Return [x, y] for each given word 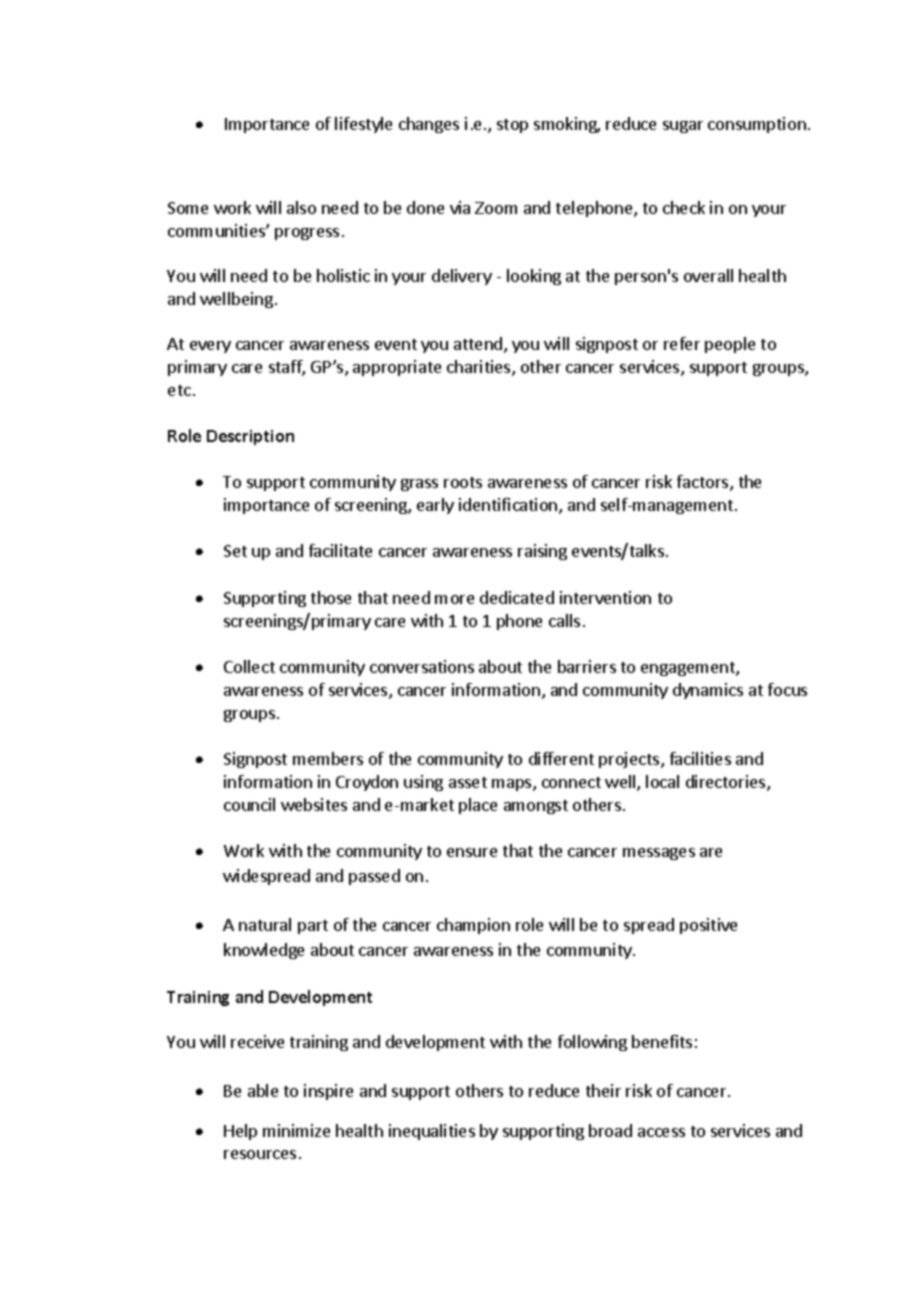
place [478, 806]
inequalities [432, 1132]
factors [704, 483]
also [301, 207]
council [249, 804]
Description [250, 437]
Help [240, 1132]
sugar [683, 127]
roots [463, 482]
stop [512, 126]
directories [727, 783]
